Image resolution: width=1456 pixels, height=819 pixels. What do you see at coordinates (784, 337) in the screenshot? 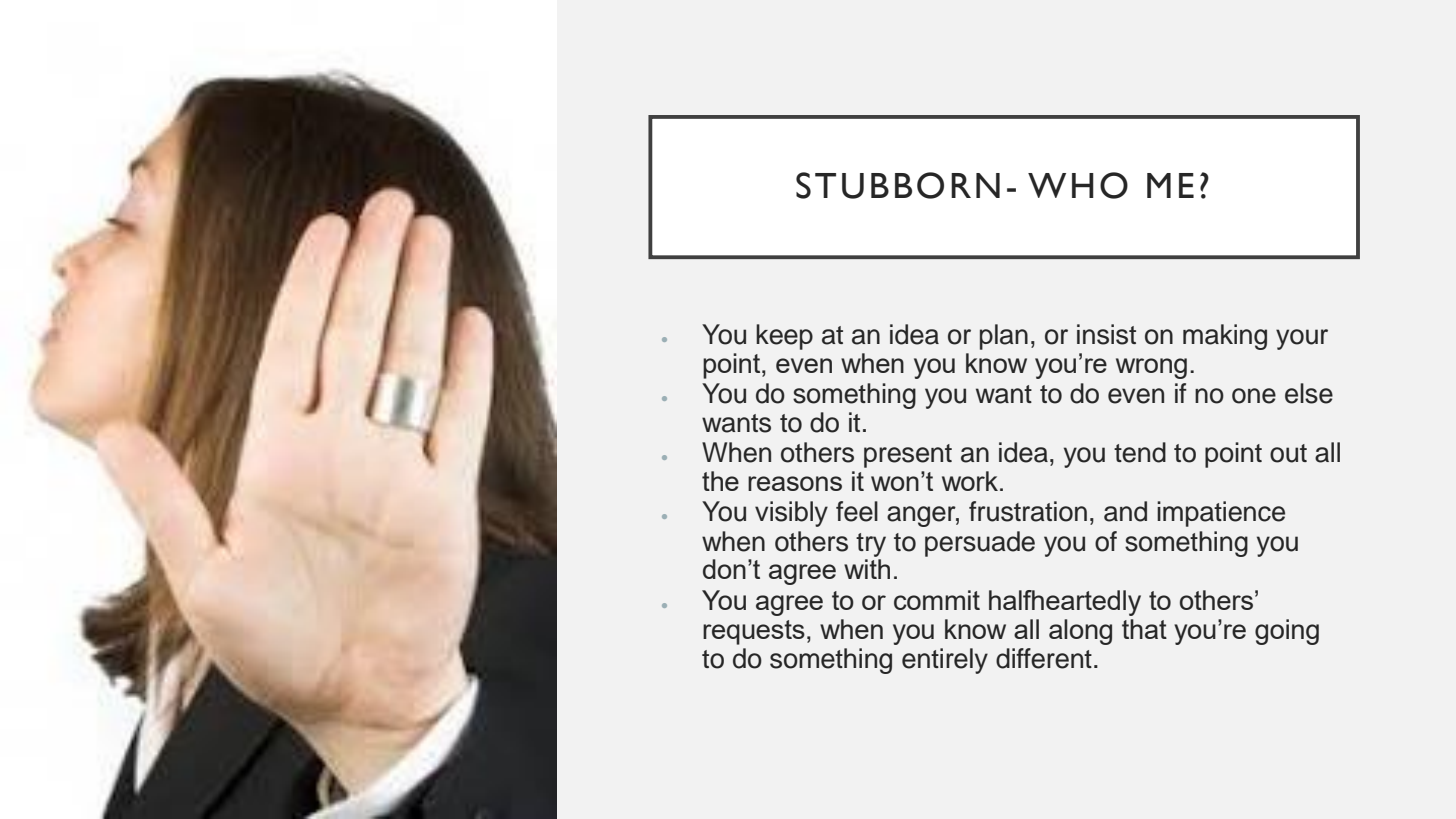
I see `keep` at bounding box center [784, 337].
